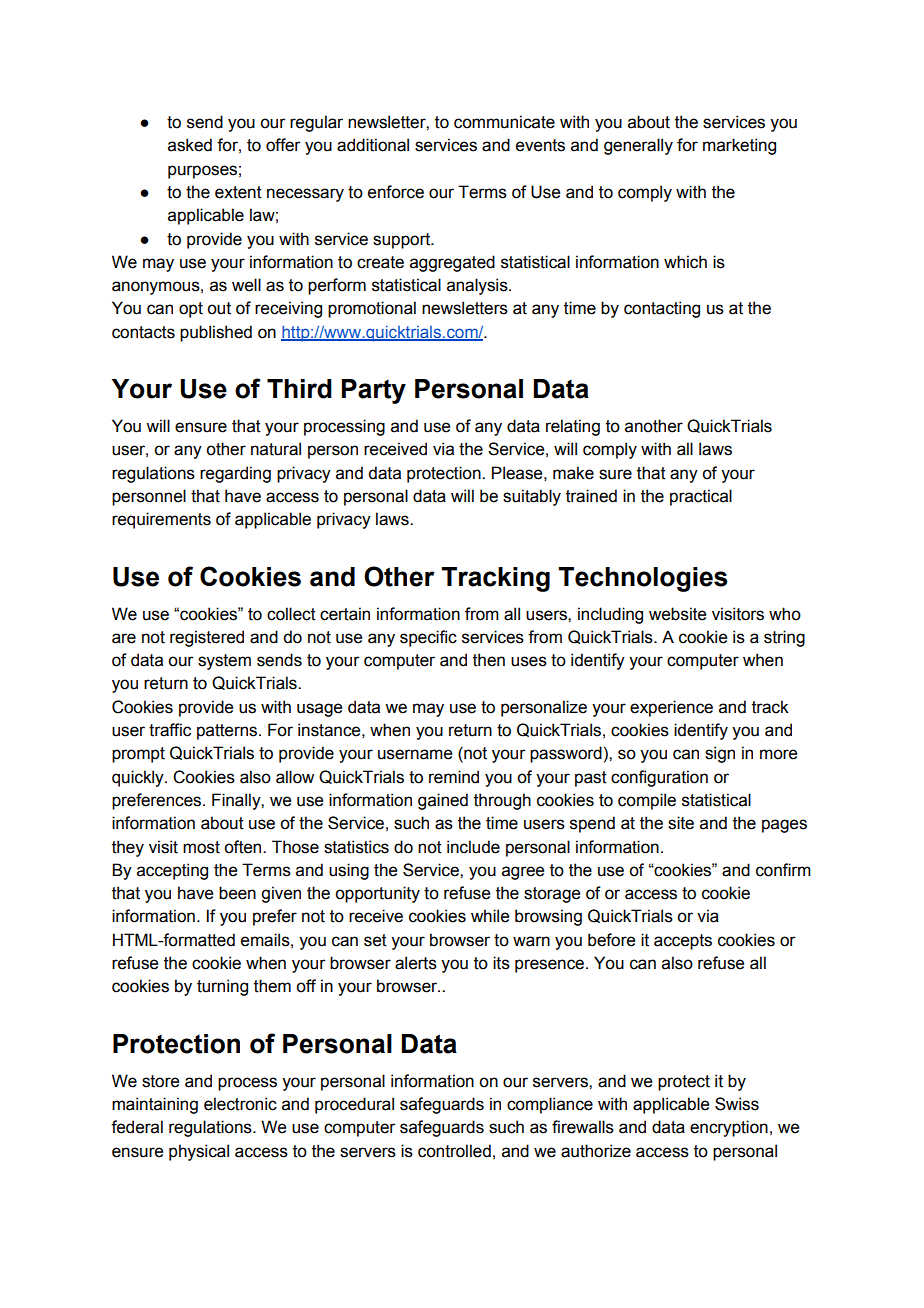 The height and width of the screenshot is (1308, 924). What do you see at coordinates (443, 801) in the screenshot?
I see `gained` at bounding box center [443, 801].
